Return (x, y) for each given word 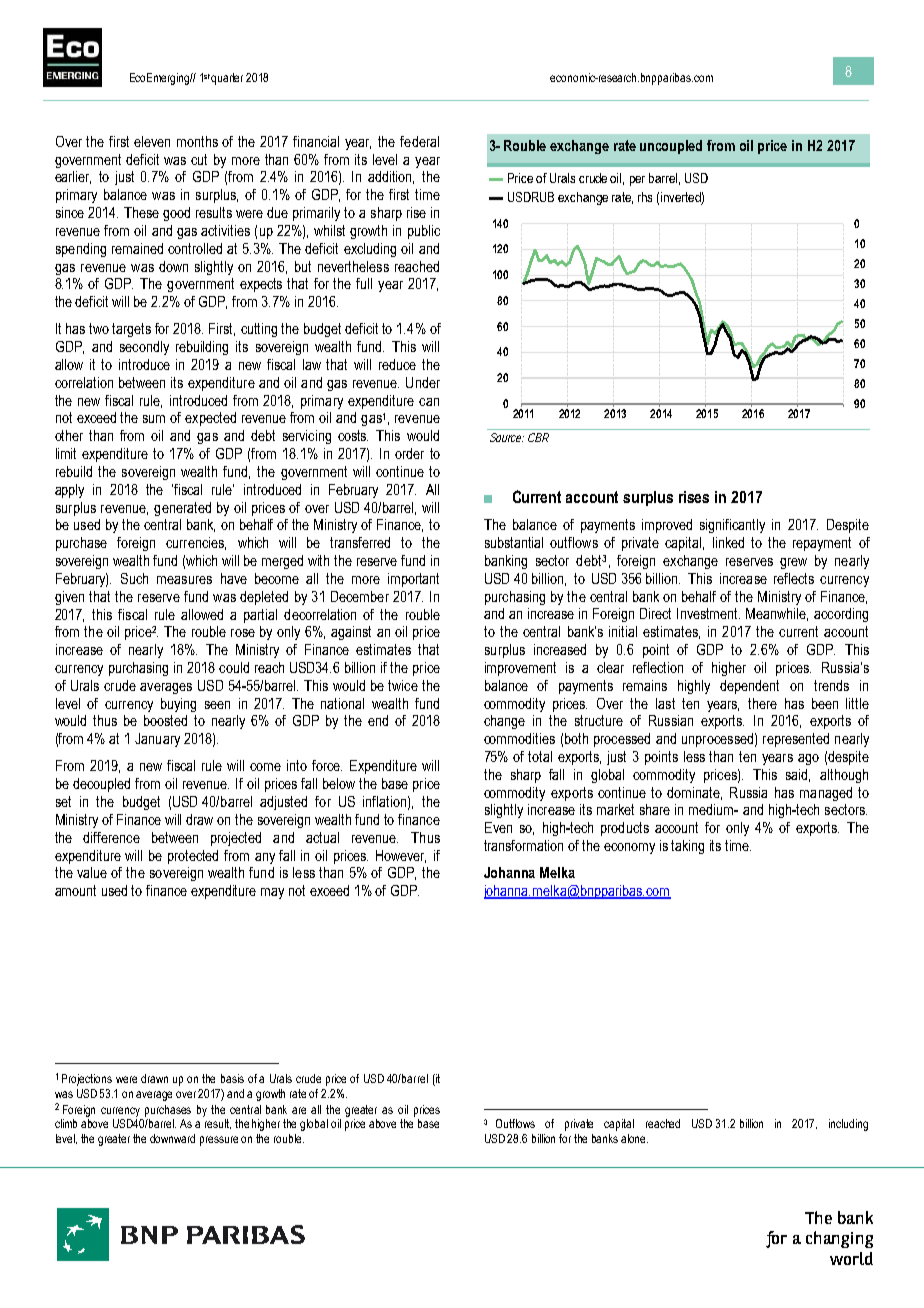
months (197, 141)
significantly (732, 526)
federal (419, 141)
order (409, 453)
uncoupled (671, 147)
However (401, 856)
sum (154, 419)
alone (634, 1138)
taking (687, 847)
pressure (219, 1141)
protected (193, 857)
